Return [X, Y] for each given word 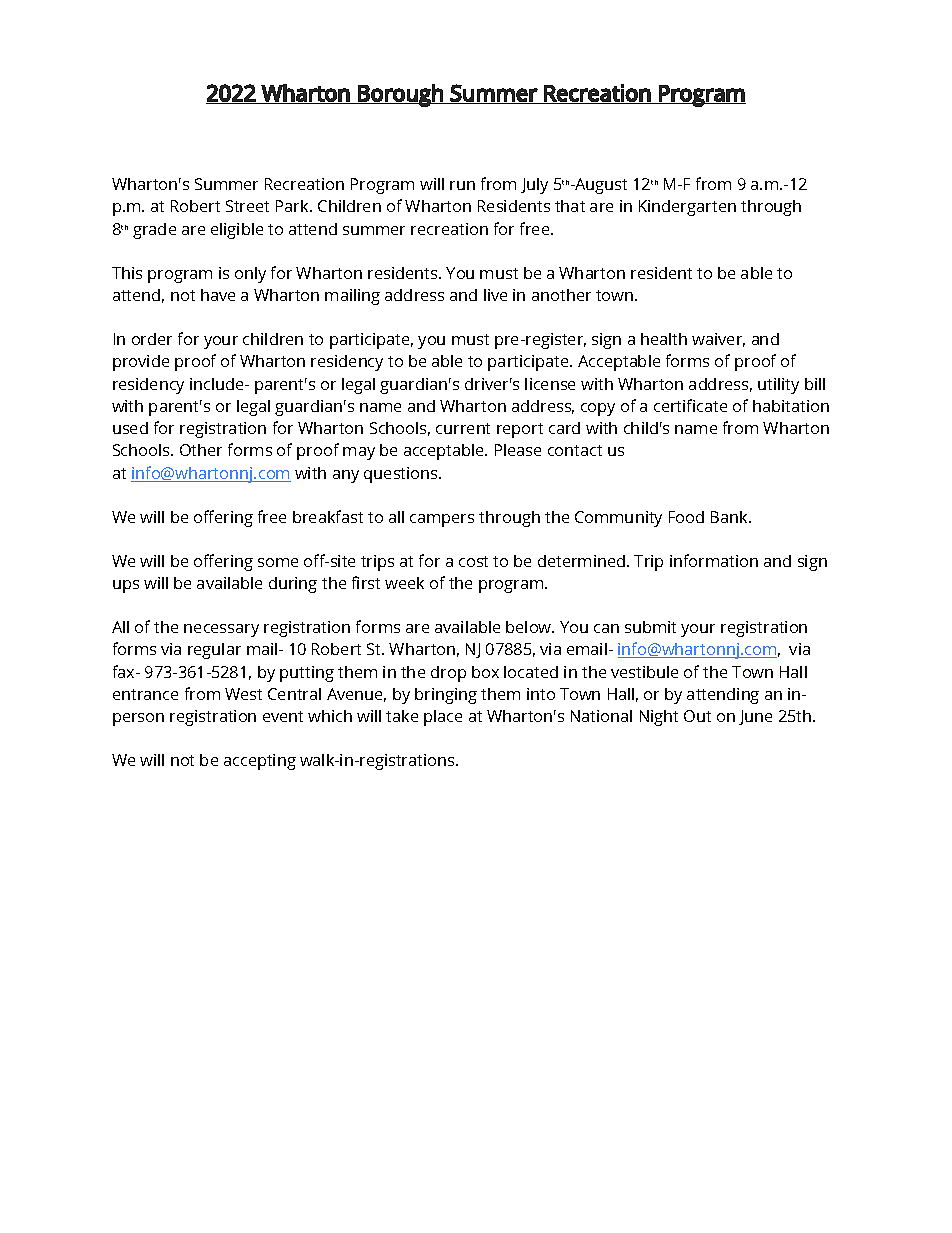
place [443, 718]
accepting [260, 762]
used [130, 428]
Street [247, 206]
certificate [690, 405]
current [463, 428]
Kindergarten [687, 208]
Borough [400, 95]
